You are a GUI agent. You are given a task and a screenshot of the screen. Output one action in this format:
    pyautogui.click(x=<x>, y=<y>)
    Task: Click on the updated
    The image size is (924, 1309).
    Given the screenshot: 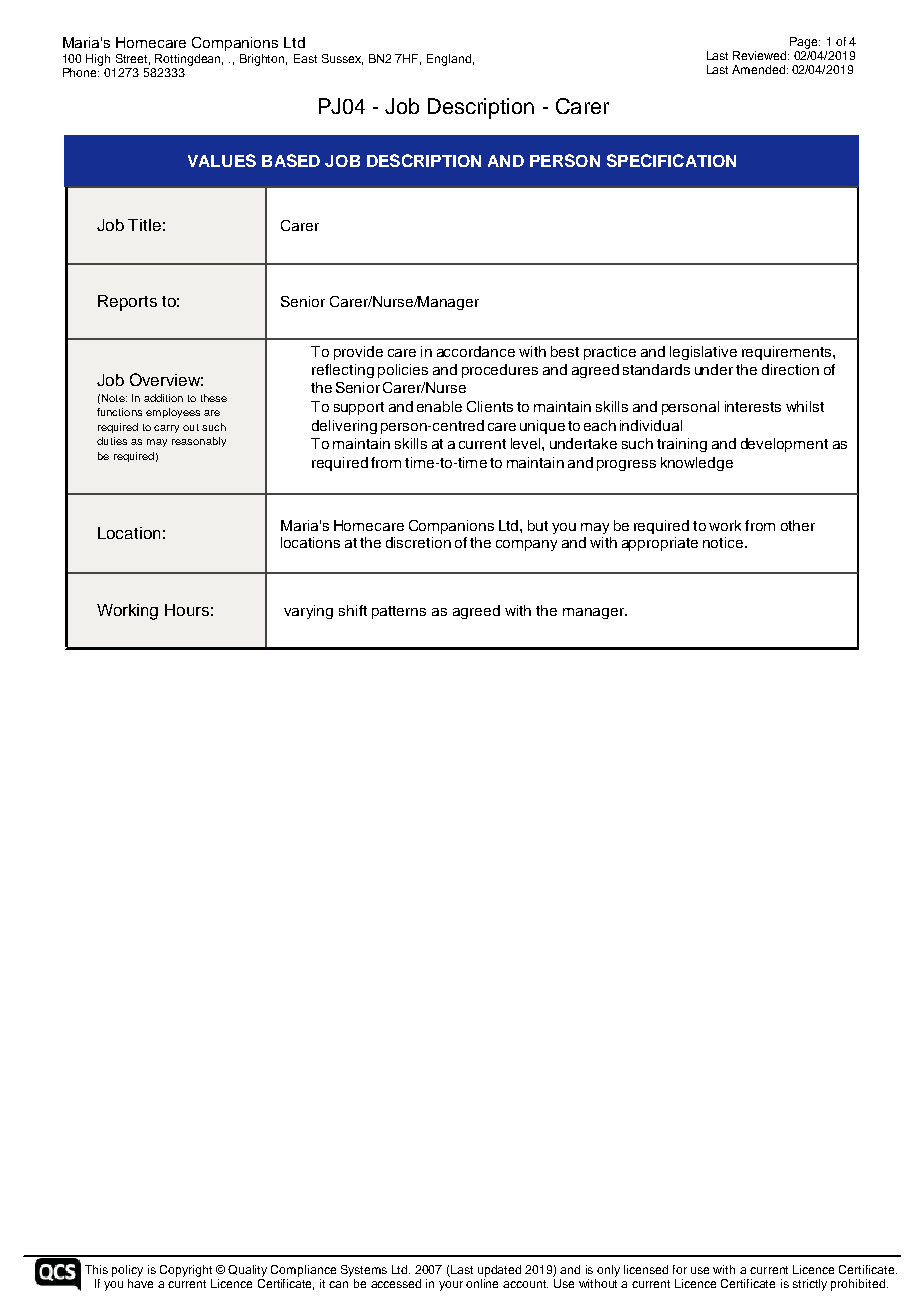 What is the action you would take?
    pyautogui.click(x=499, y=1271)
